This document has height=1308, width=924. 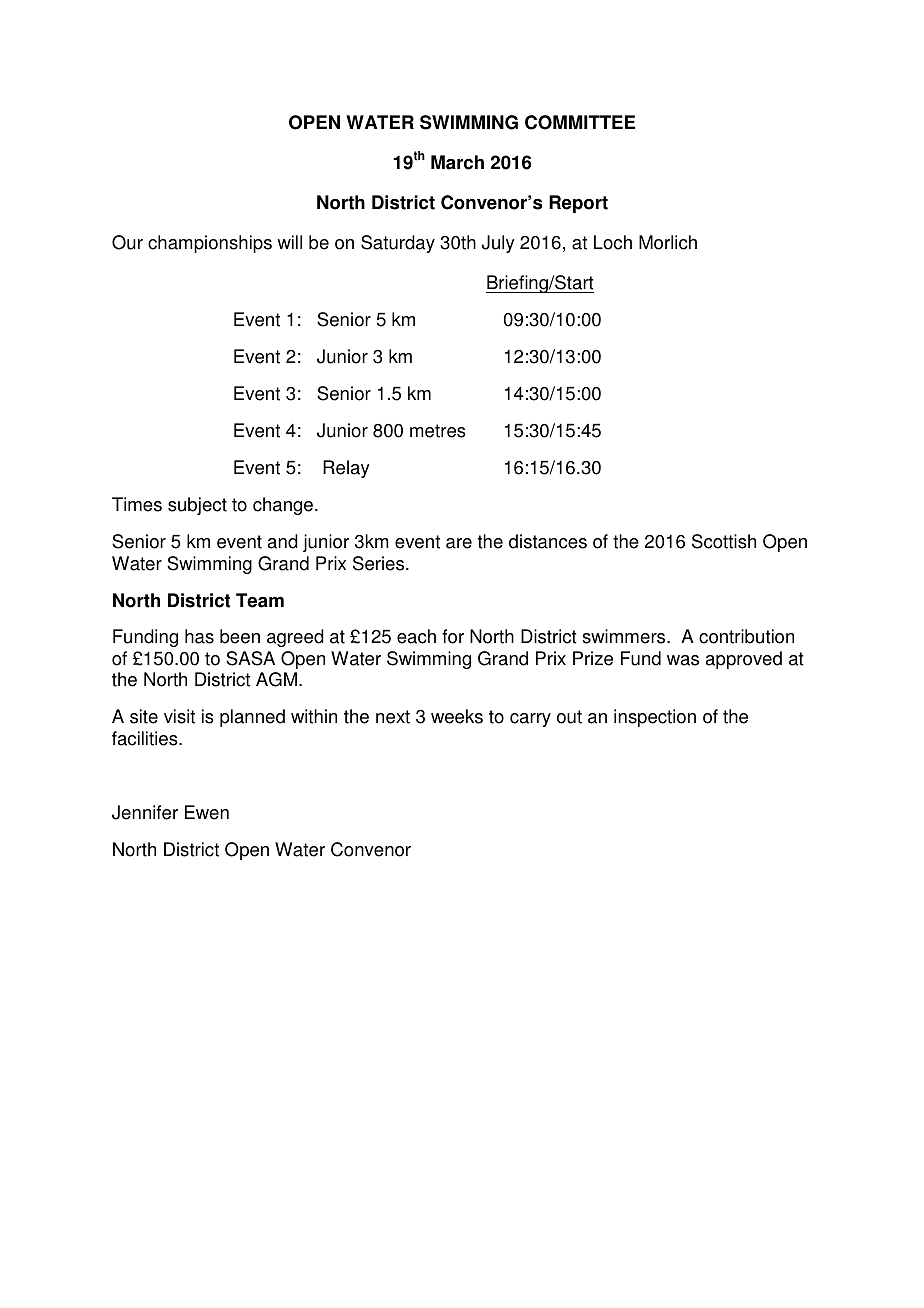 I want to click on championships, so click(x=210, y=244).
